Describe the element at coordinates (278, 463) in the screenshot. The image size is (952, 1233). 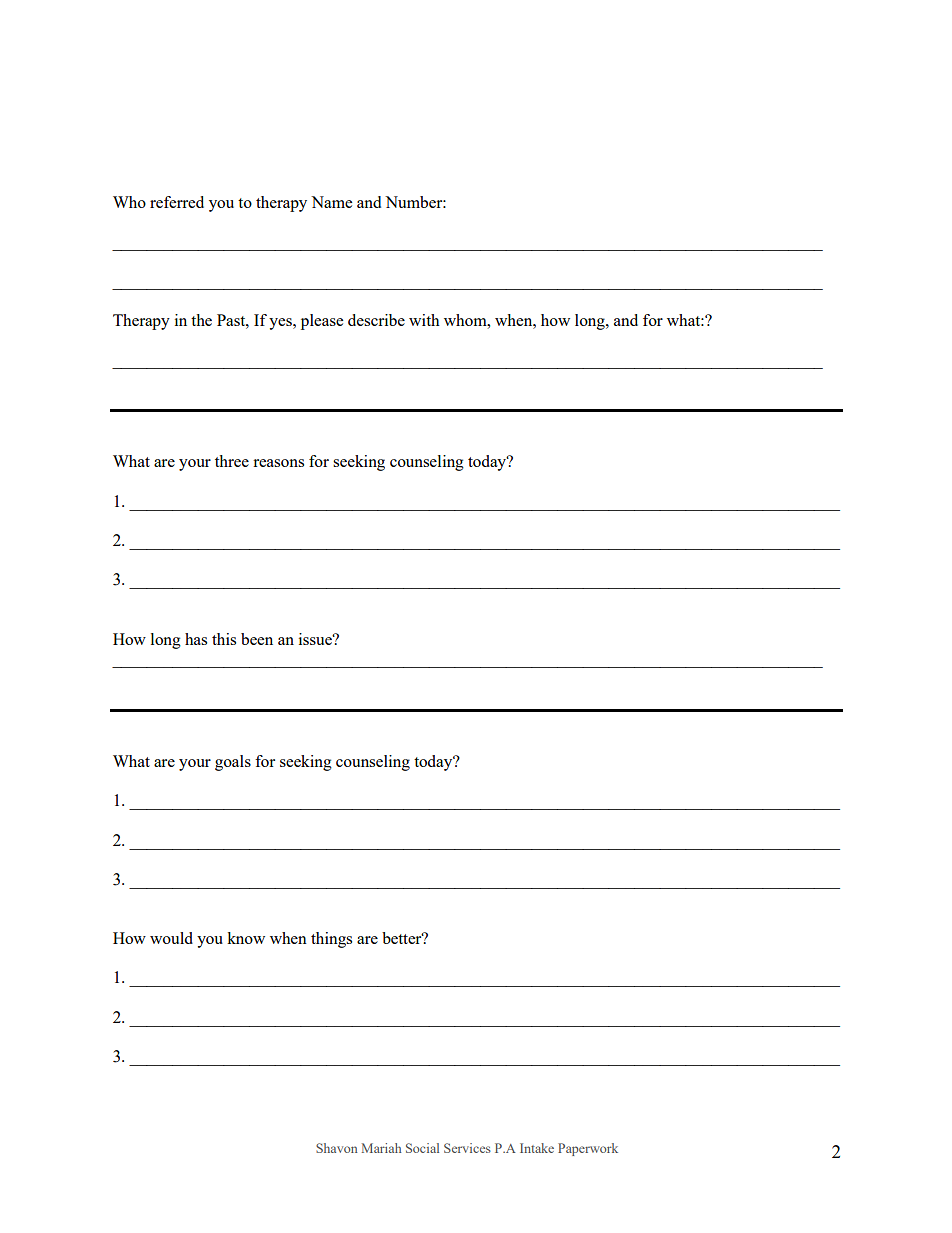
I see `reasons` at that location.
